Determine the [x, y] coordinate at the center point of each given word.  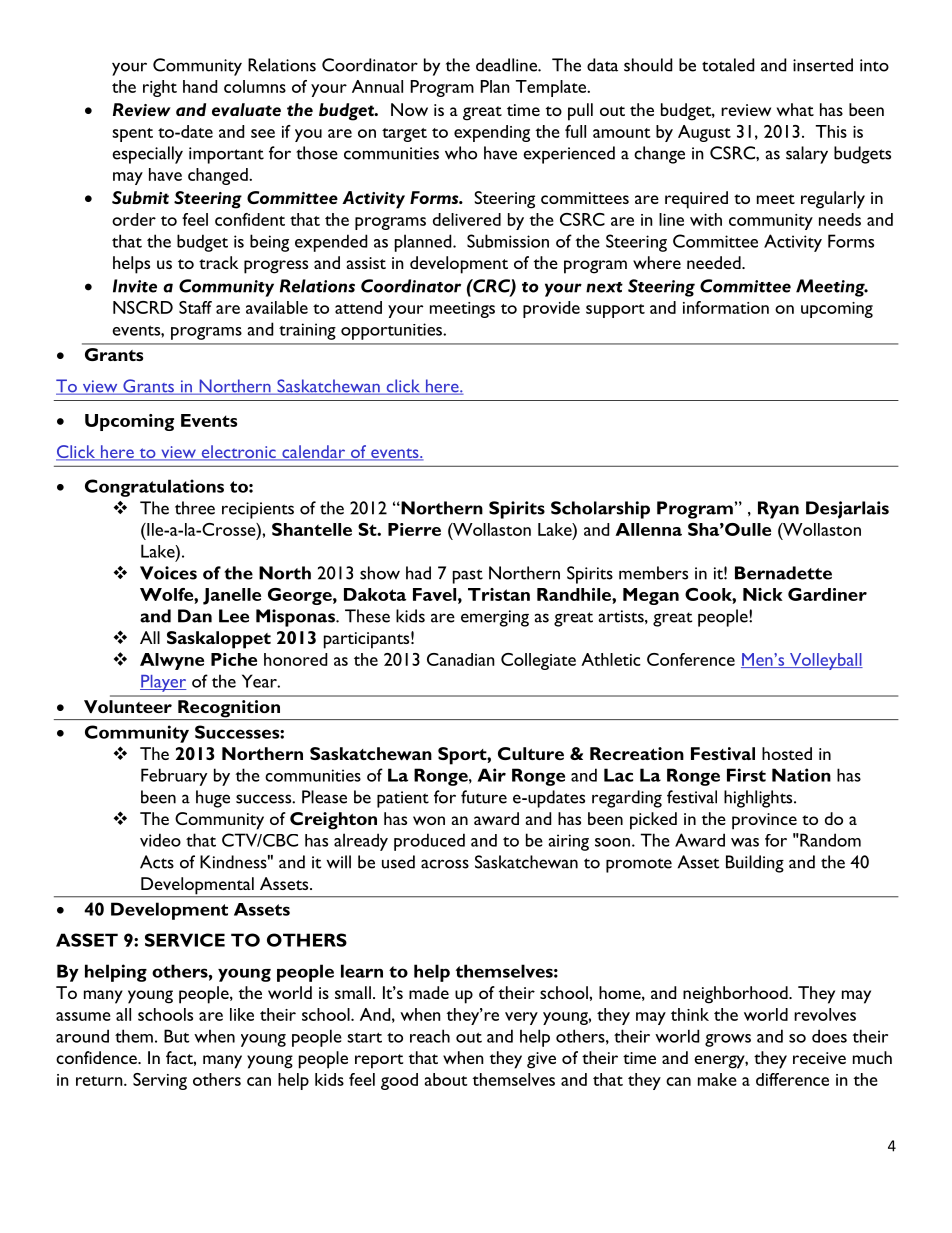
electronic [238, 453]
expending [492, 133]
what [795, 109]
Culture [531, 753]
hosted [787, 753]
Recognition [229, 710]
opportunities [392, 331]
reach [430, 1036]
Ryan [778, 510]
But [177, 1036]
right [160, 88]
